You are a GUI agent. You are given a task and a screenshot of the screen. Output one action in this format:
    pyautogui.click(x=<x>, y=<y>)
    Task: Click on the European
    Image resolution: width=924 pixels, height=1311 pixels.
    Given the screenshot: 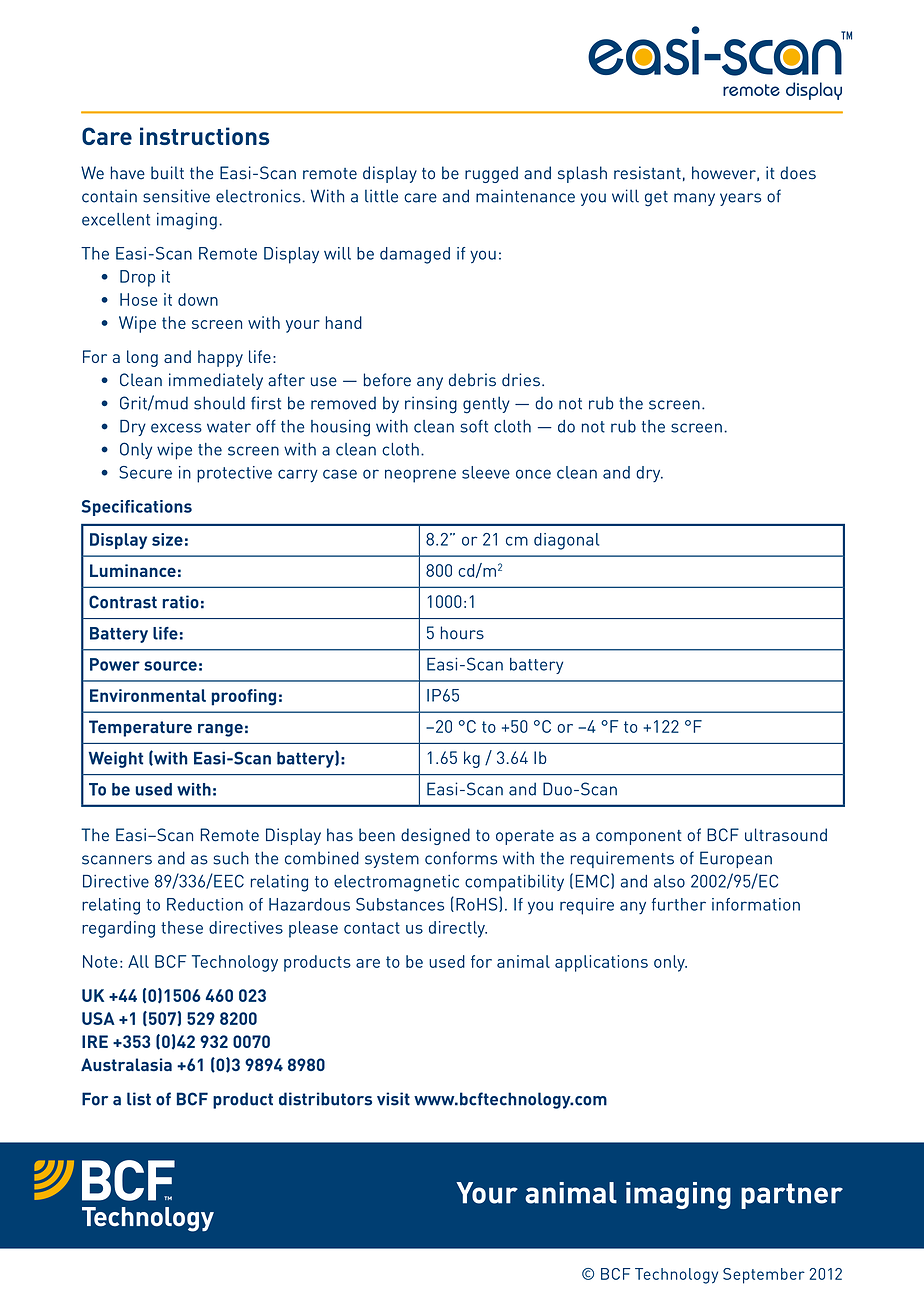 What is the action you would take?
    pyautogui.click(x=736, y=859)
